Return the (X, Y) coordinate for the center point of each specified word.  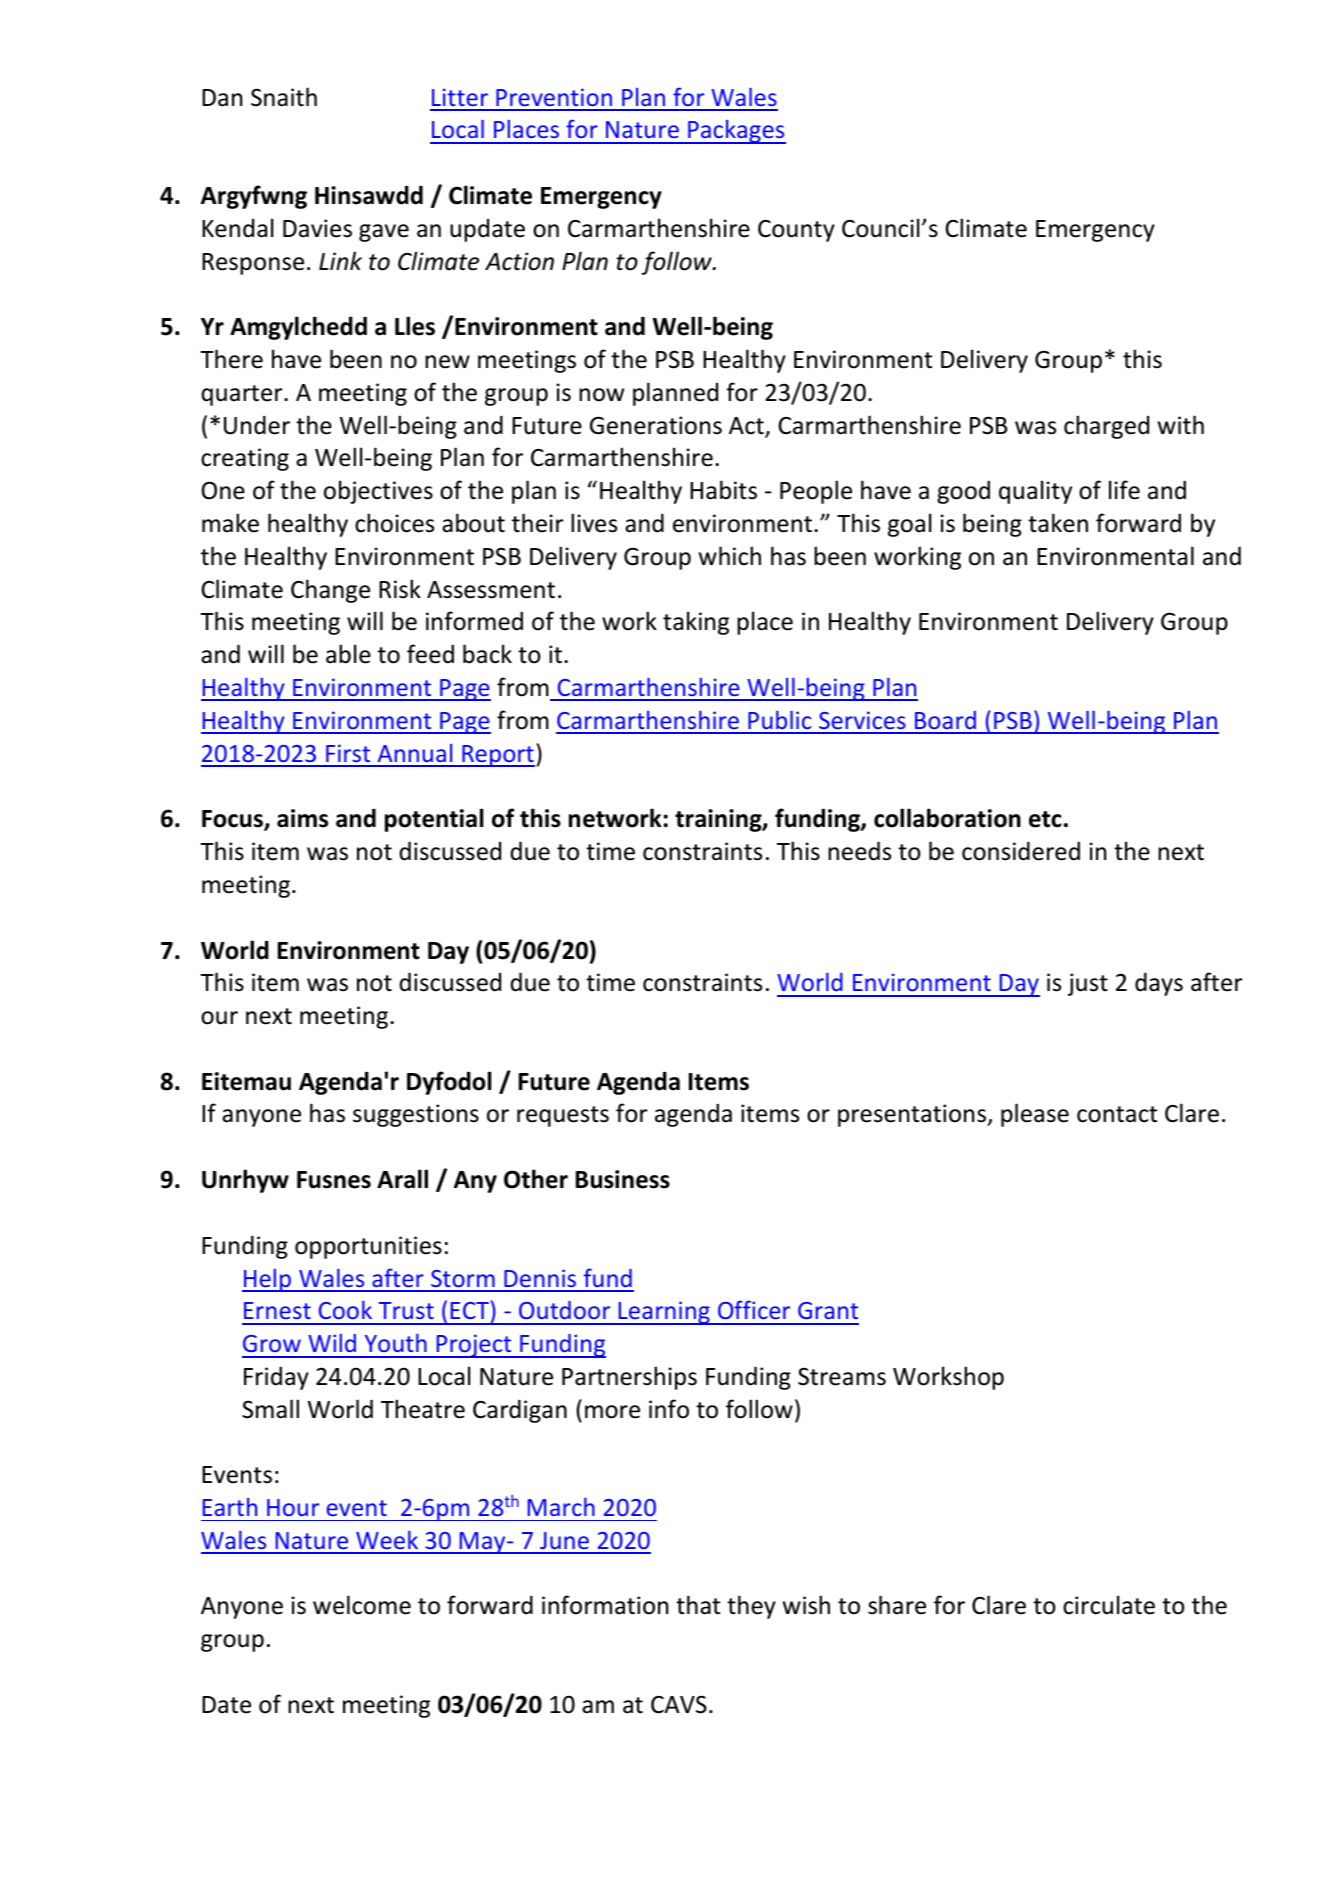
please (1035, 1115)
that (698, 1605)
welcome (362, 1605)
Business (623, 1179)
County (796, 231)
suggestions (416, 1115)
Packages (736, 132)
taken (1058, 523)
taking (696, 623)
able (348, 654)
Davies (317, 228)
